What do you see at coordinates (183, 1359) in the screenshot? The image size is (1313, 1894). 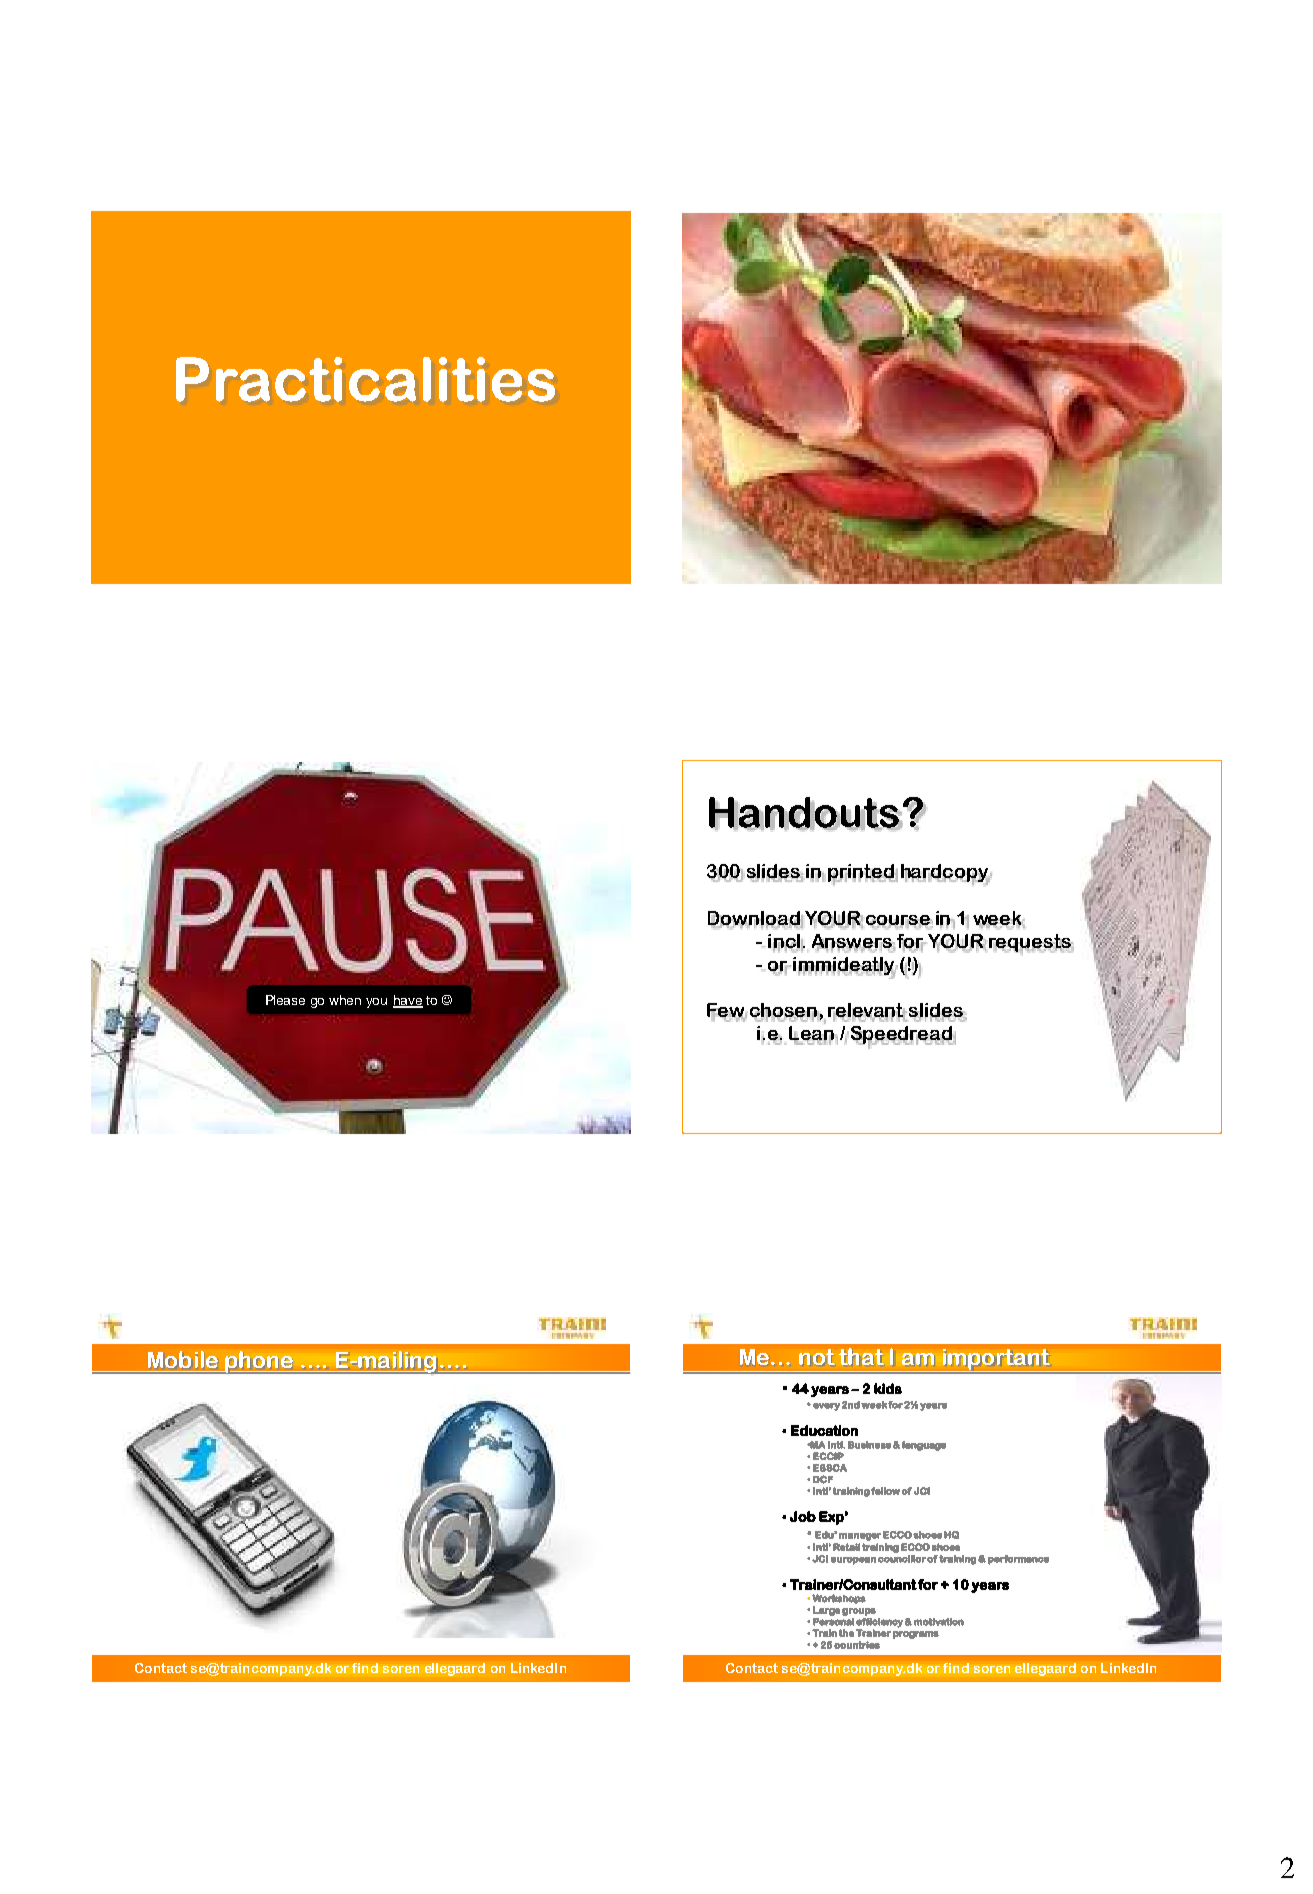 I see `Mobile` at bounding box center [183, 1359].
